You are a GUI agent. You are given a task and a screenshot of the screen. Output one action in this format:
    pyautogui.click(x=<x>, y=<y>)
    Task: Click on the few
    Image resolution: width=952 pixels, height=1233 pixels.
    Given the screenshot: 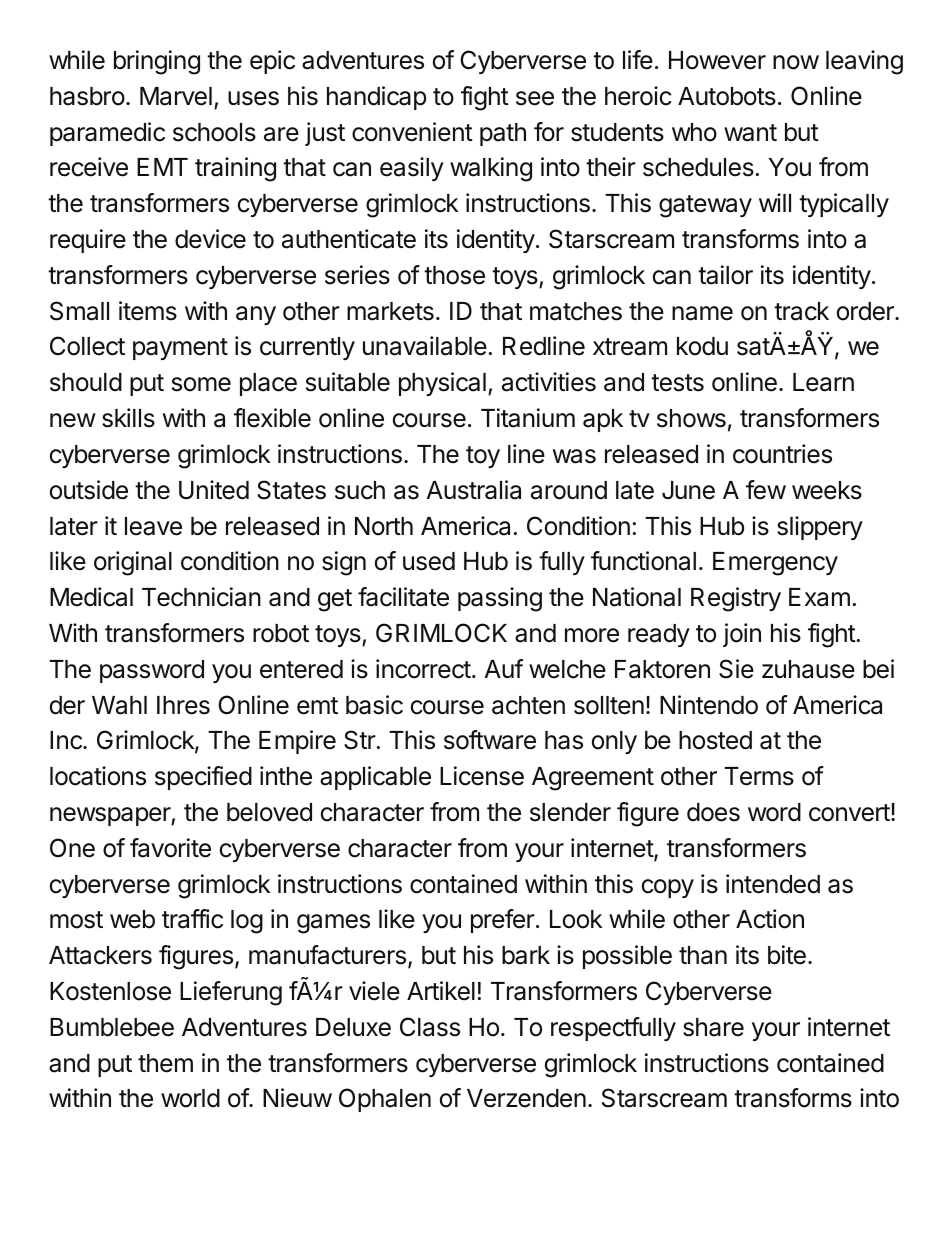 What is the action you would take?
    pyautogui.click(x=766, y=490)
